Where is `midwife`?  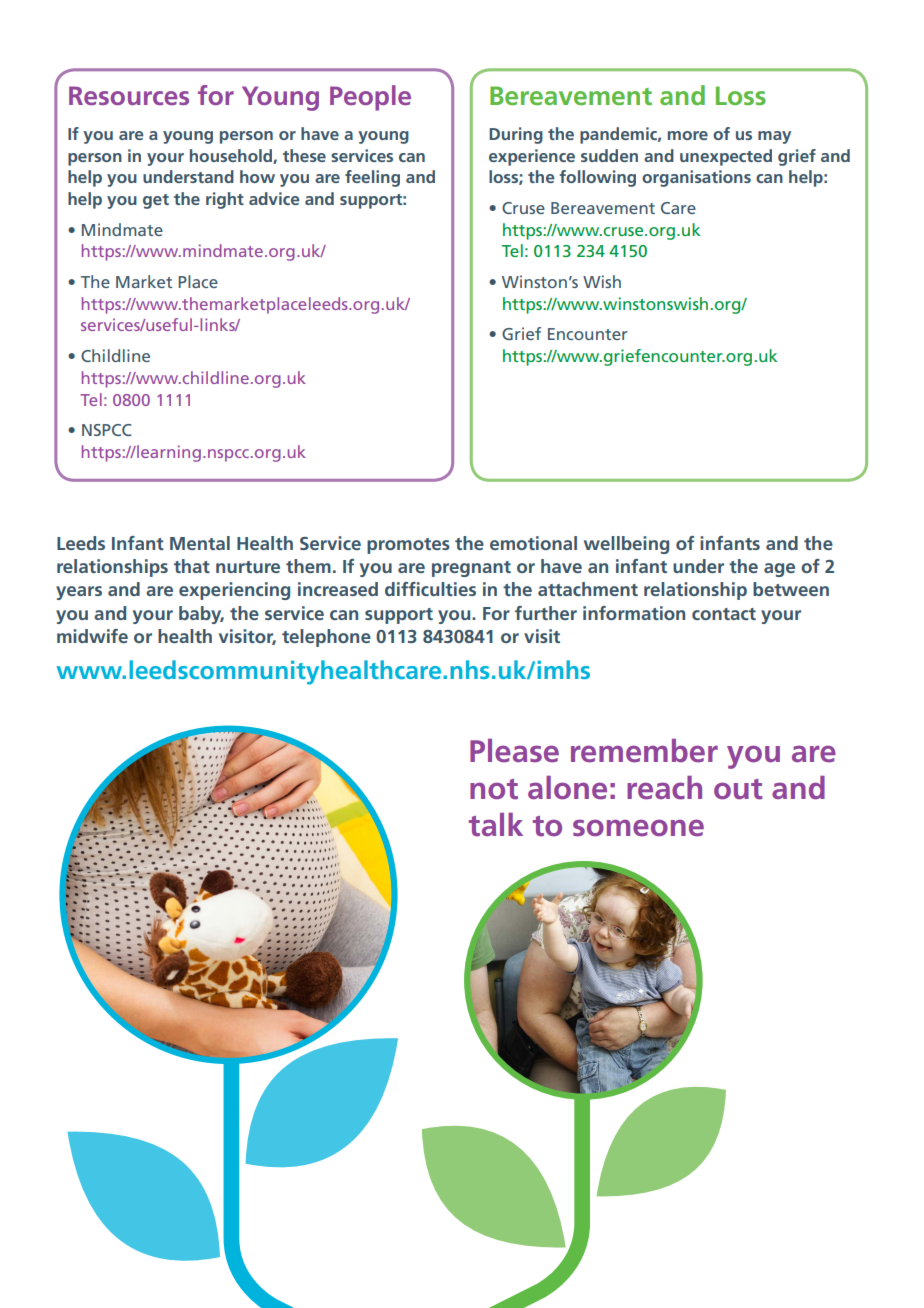 midwife is located at coordinates (92, 636).
